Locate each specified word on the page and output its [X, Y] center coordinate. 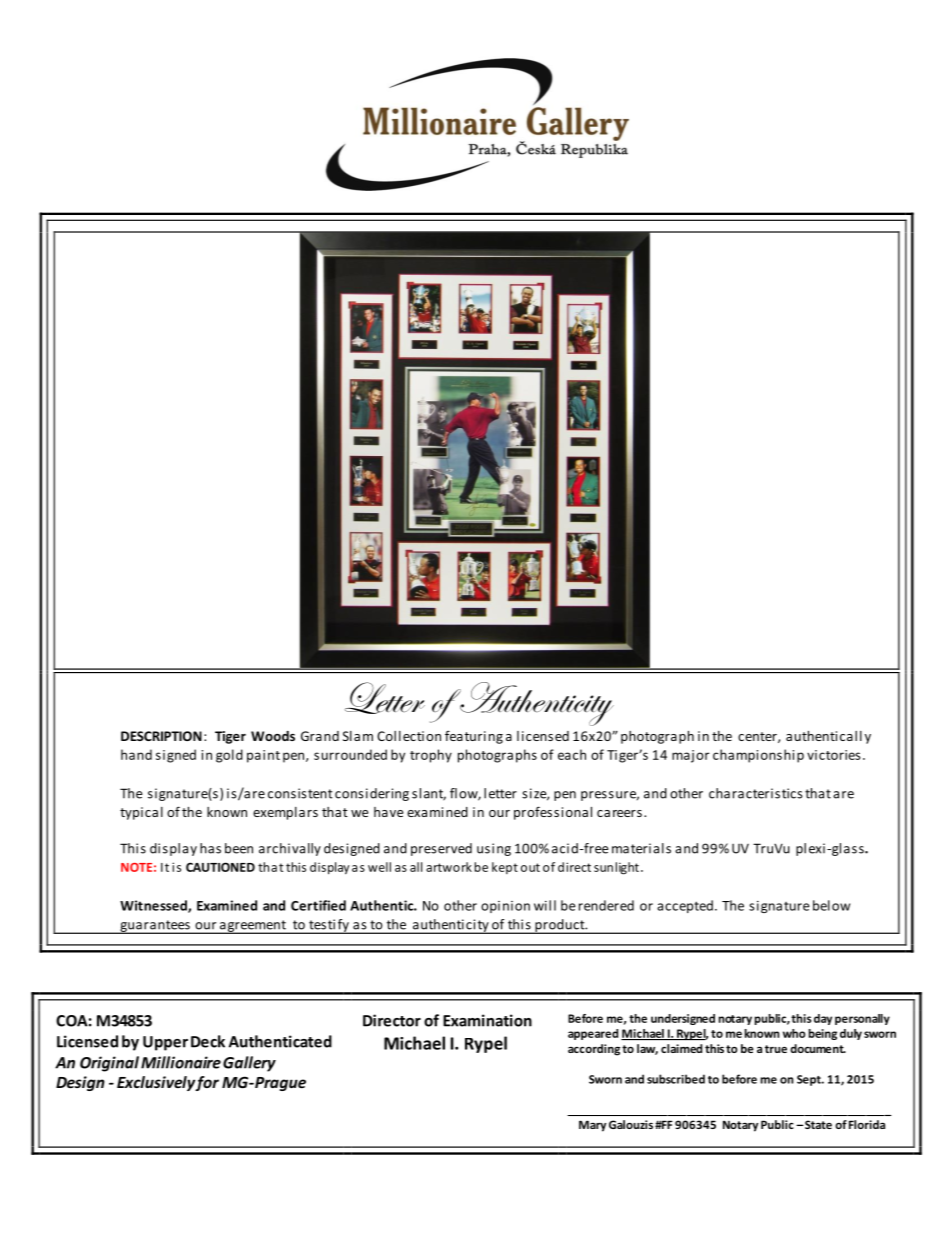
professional [553, 813]
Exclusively [156, 1083]
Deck [208, 1041]
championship [758, 756]
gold [229, 756]
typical [141, 813]
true [776, 1049]
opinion [505, 907]
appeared [593, 1034]
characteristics [756, 793]
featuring [474, 737]
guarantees [155, 927]
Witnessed [154, 906]
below [831, 905]
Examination [487, 1020]
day [823, 1019]
